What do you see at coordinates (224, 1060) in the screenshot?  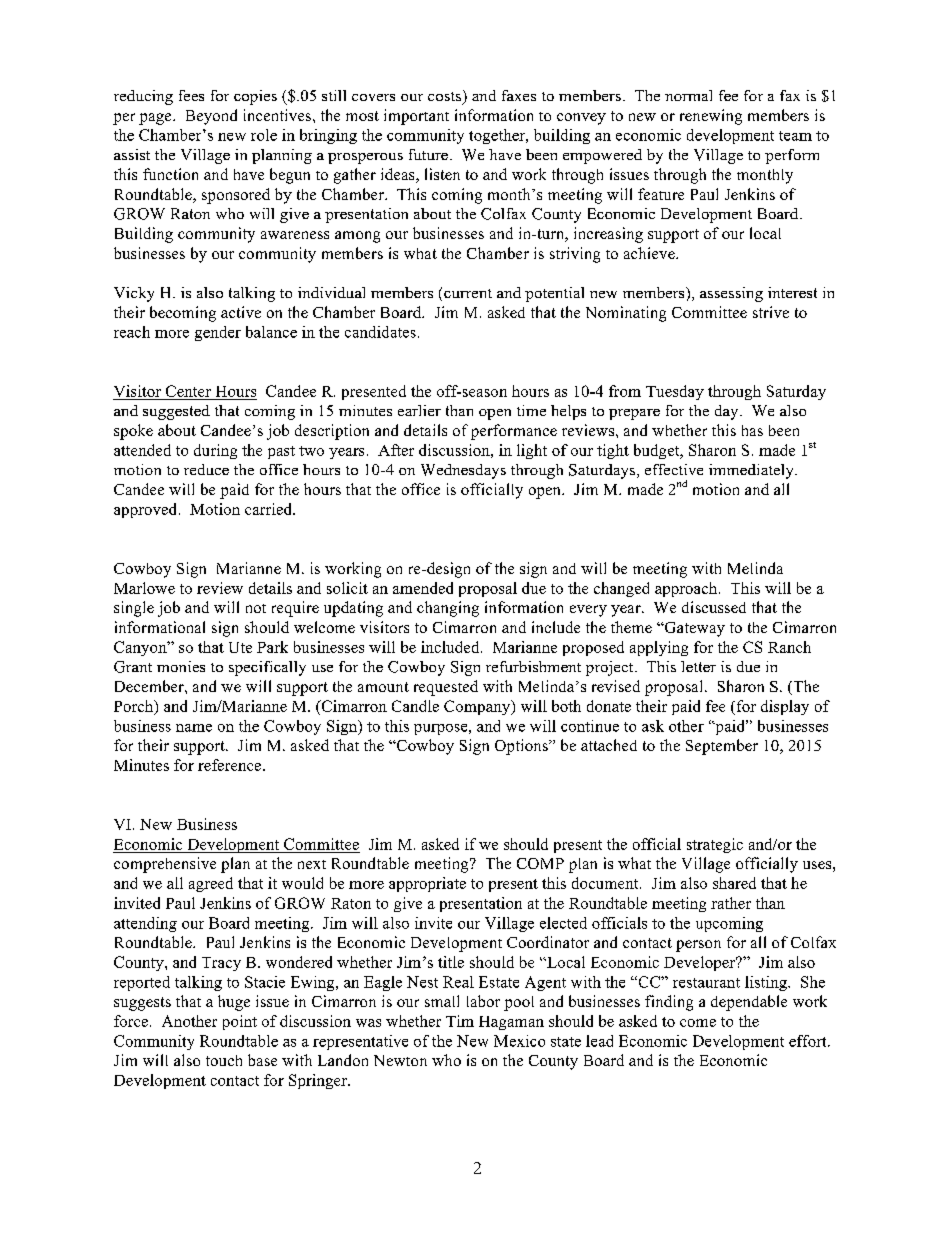 I see `touch` at bounding box center [224, 1060].
